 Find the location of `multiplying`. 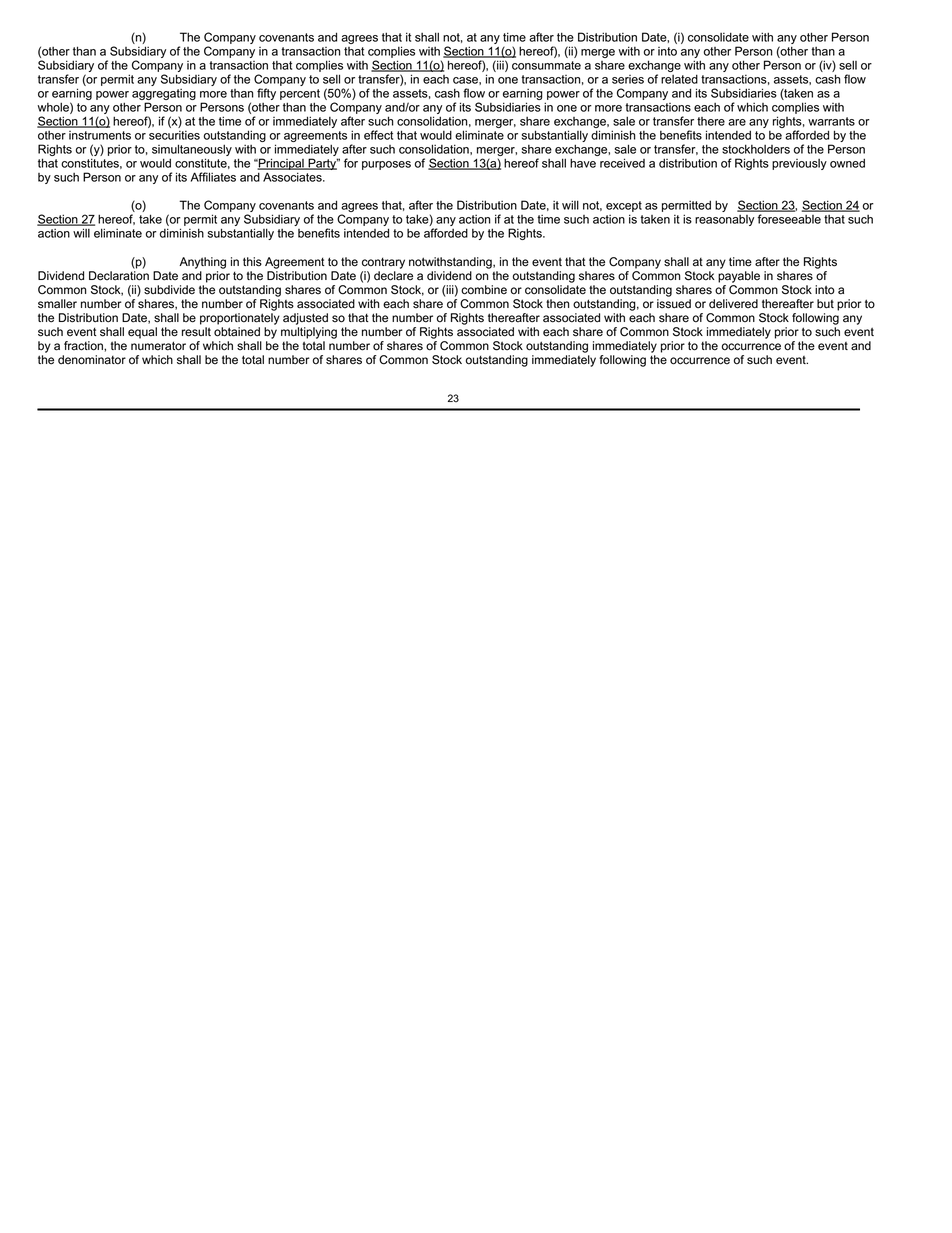

multiplying is located at coordinates (309, 333).
